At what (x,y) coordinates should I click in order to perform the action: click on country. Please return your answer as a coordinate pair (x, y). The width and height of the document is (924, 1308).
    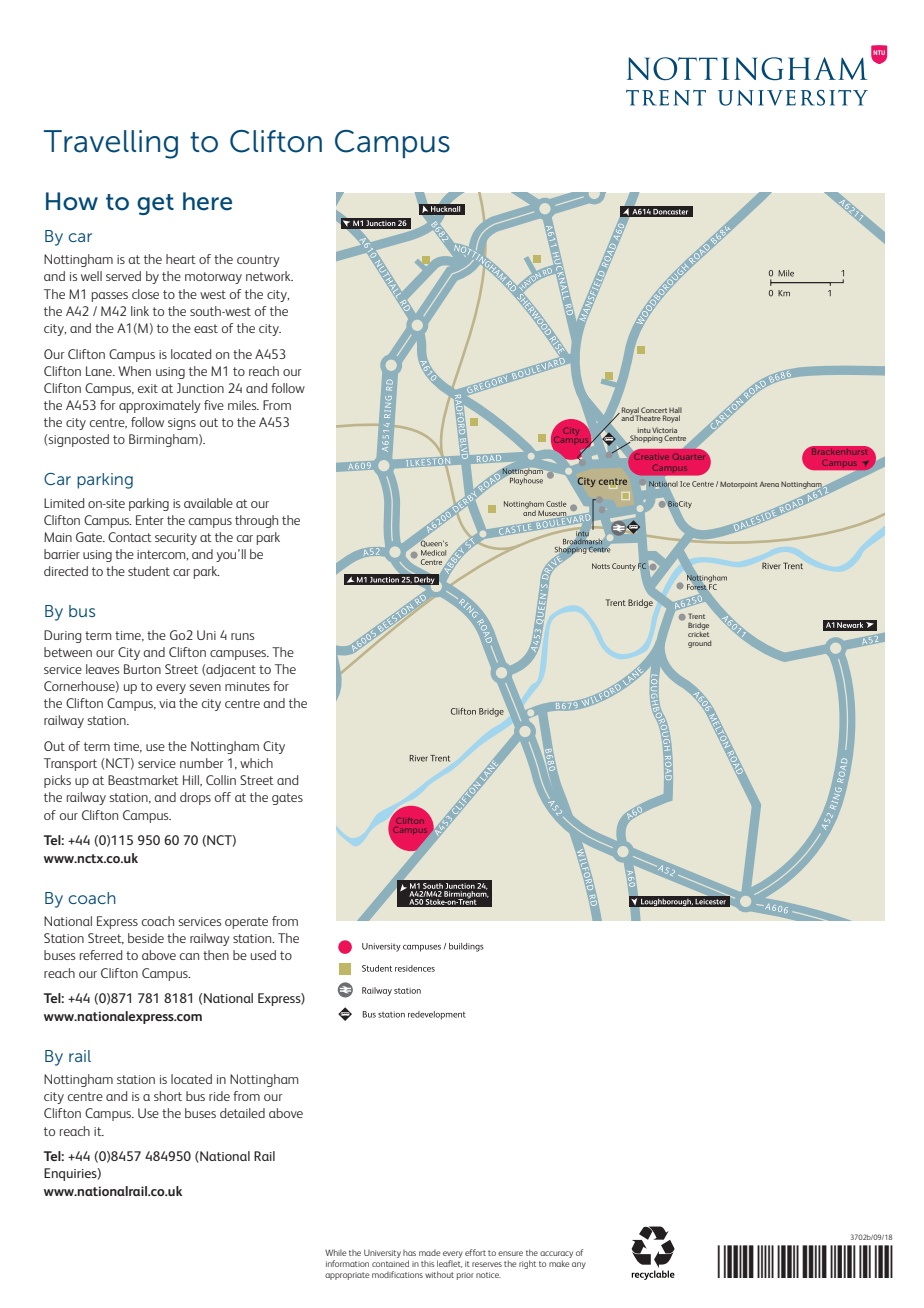
    Looking at the image, I should click on (258, 261).
